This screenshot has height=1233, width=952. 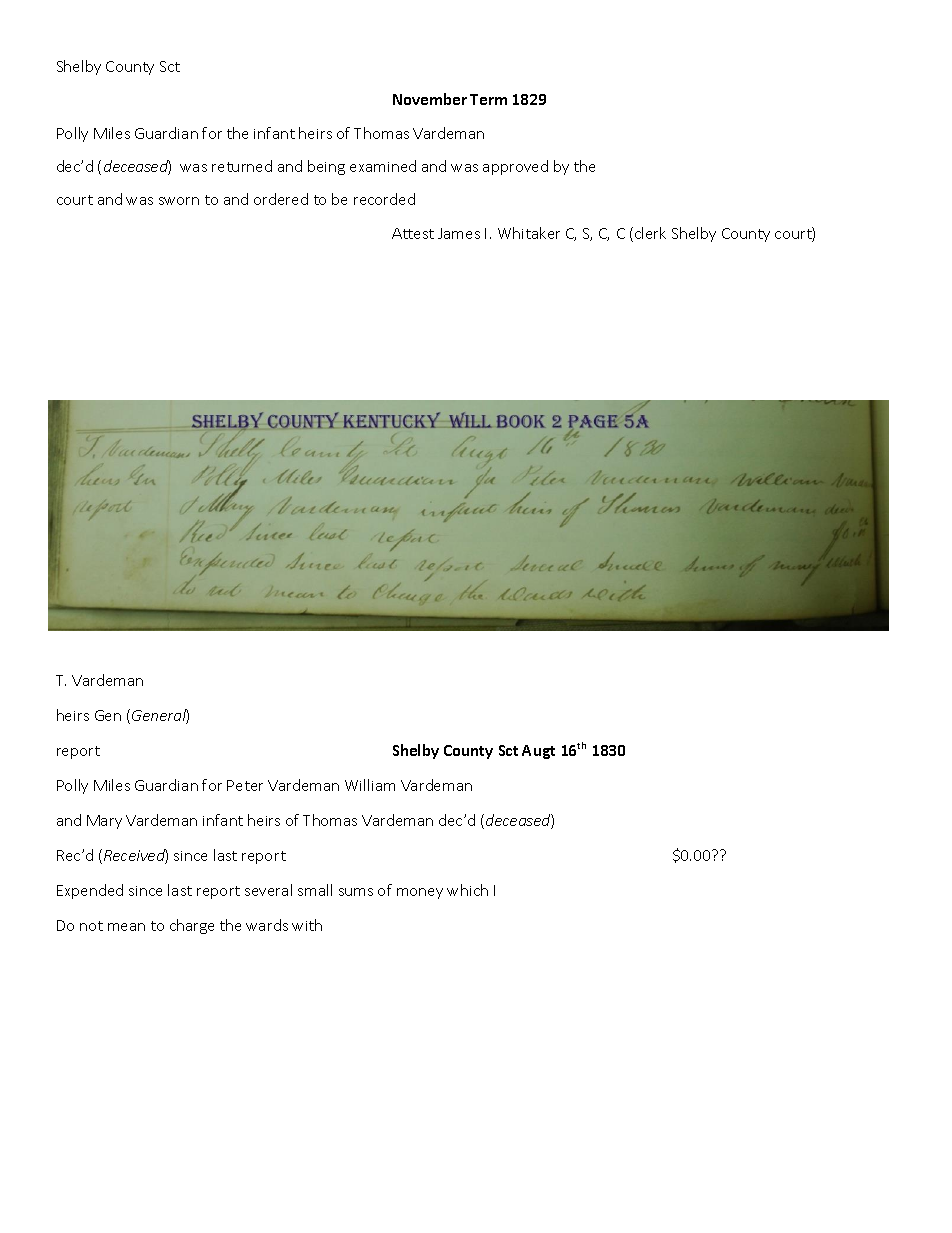 I want to click on James, so click(x=459, y=233).
